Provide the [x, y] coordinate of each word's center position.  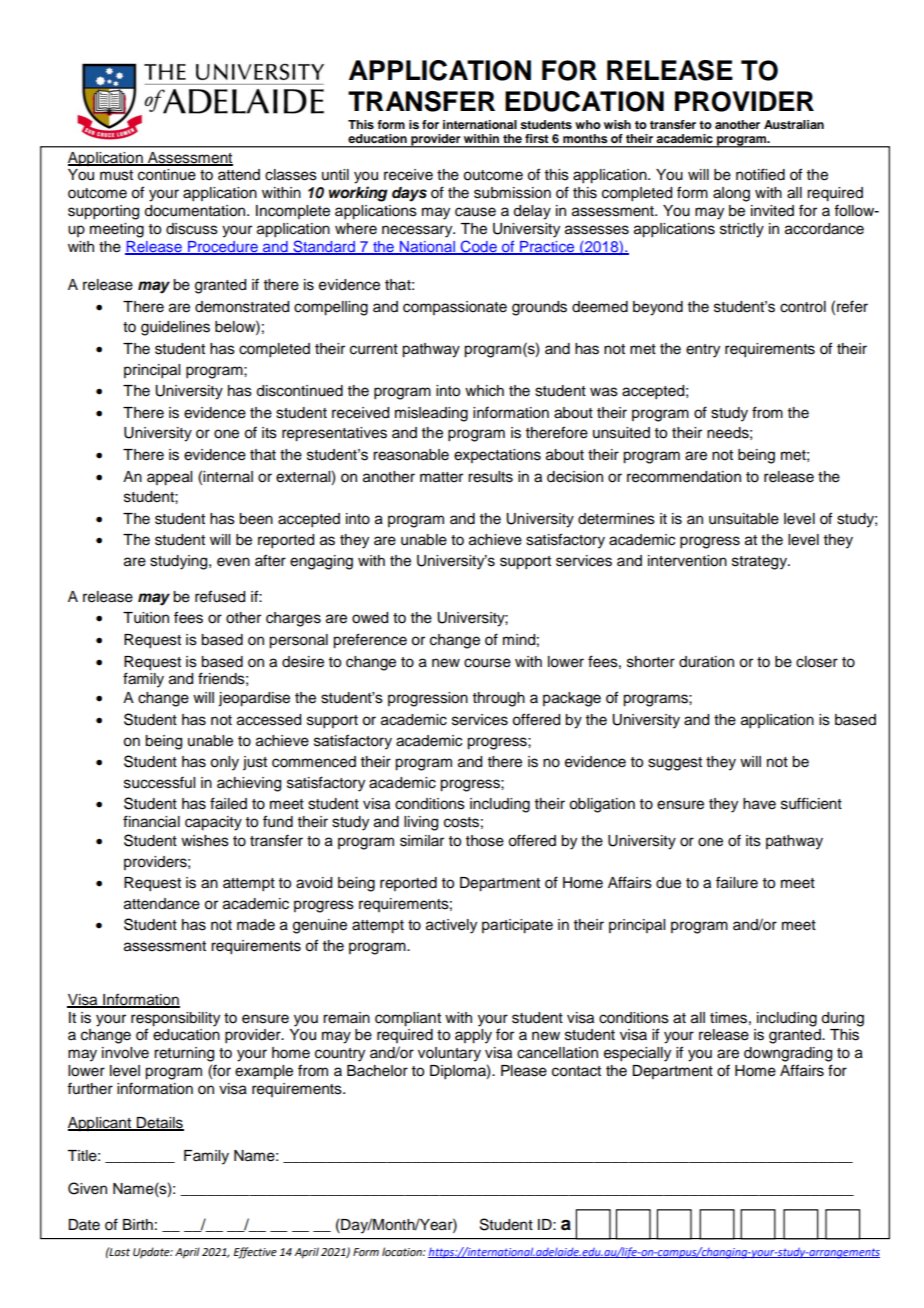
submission [512, 193]
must [116, 175]
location [403, 1251]
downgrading [788, 1054]
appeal [169, 478]
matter [441, 477]
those [485, 841]
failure [737, 882]
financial [151, 821]
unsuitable [744, 519]
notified [760, 174]
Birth [138, 1224]
